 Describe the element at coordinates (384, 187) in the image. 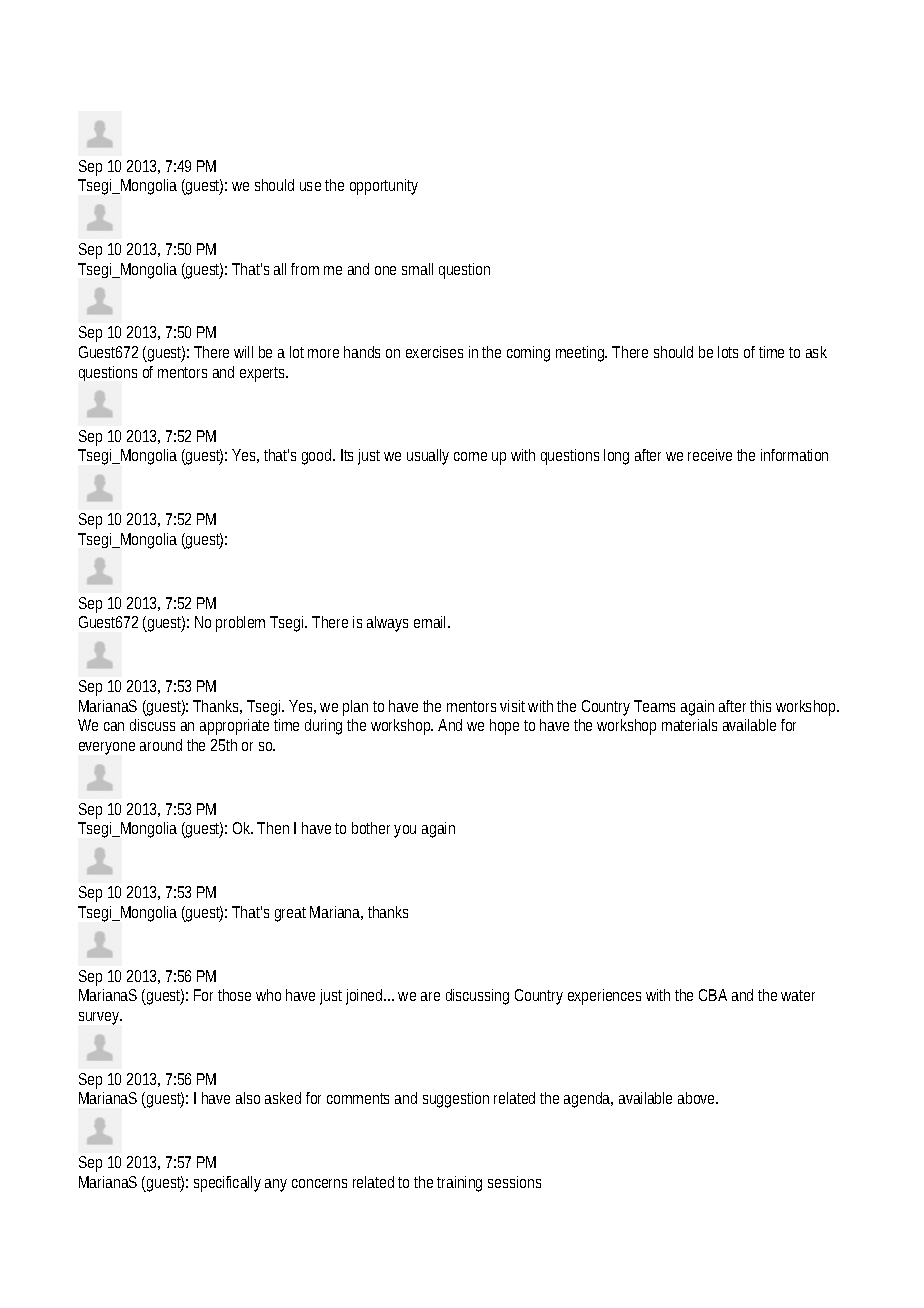

I see `opportunity` at that location.
